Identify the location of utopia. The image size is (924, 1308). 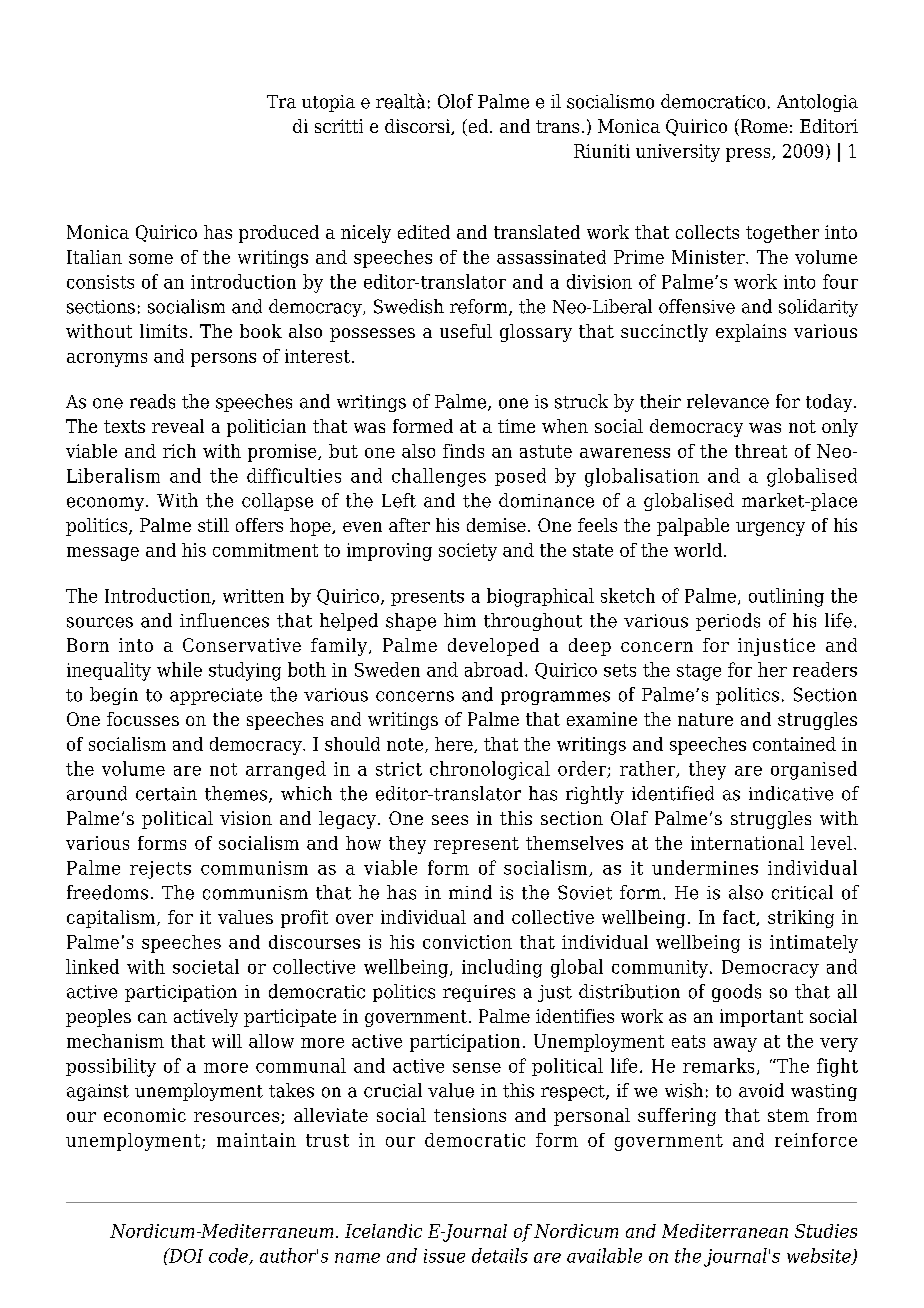
(328, 103).
